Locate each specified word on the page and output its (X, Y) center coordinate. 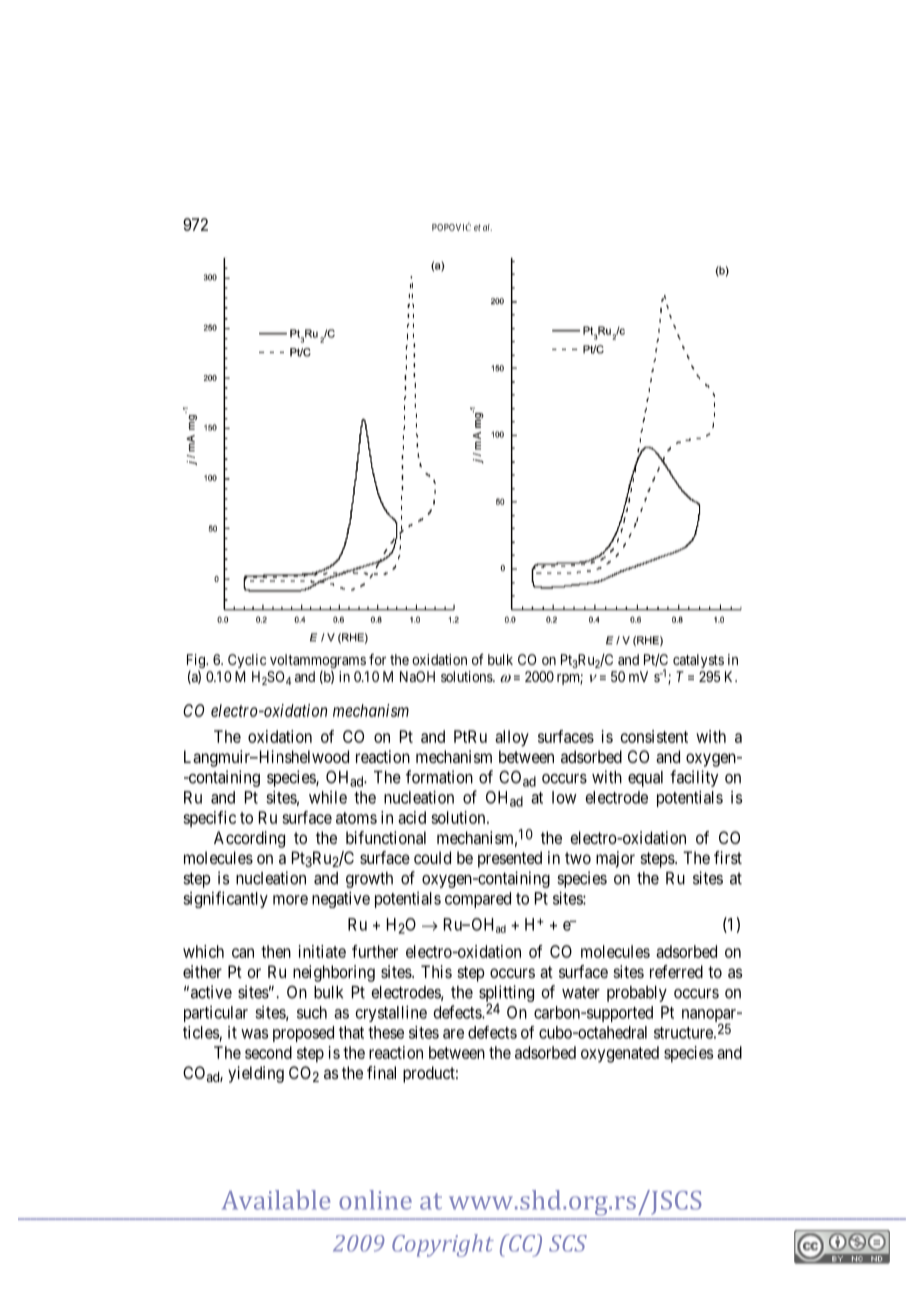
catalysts (698, 661)
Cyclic (247, 661)
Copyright (443, 1245)
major (615, 859)
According (249, 839)
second (268, 1052)
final (381, 1072)
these (386, 1032)
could (432, 857)
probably (637, 994)
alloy (512, 738)
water (581, 992)
